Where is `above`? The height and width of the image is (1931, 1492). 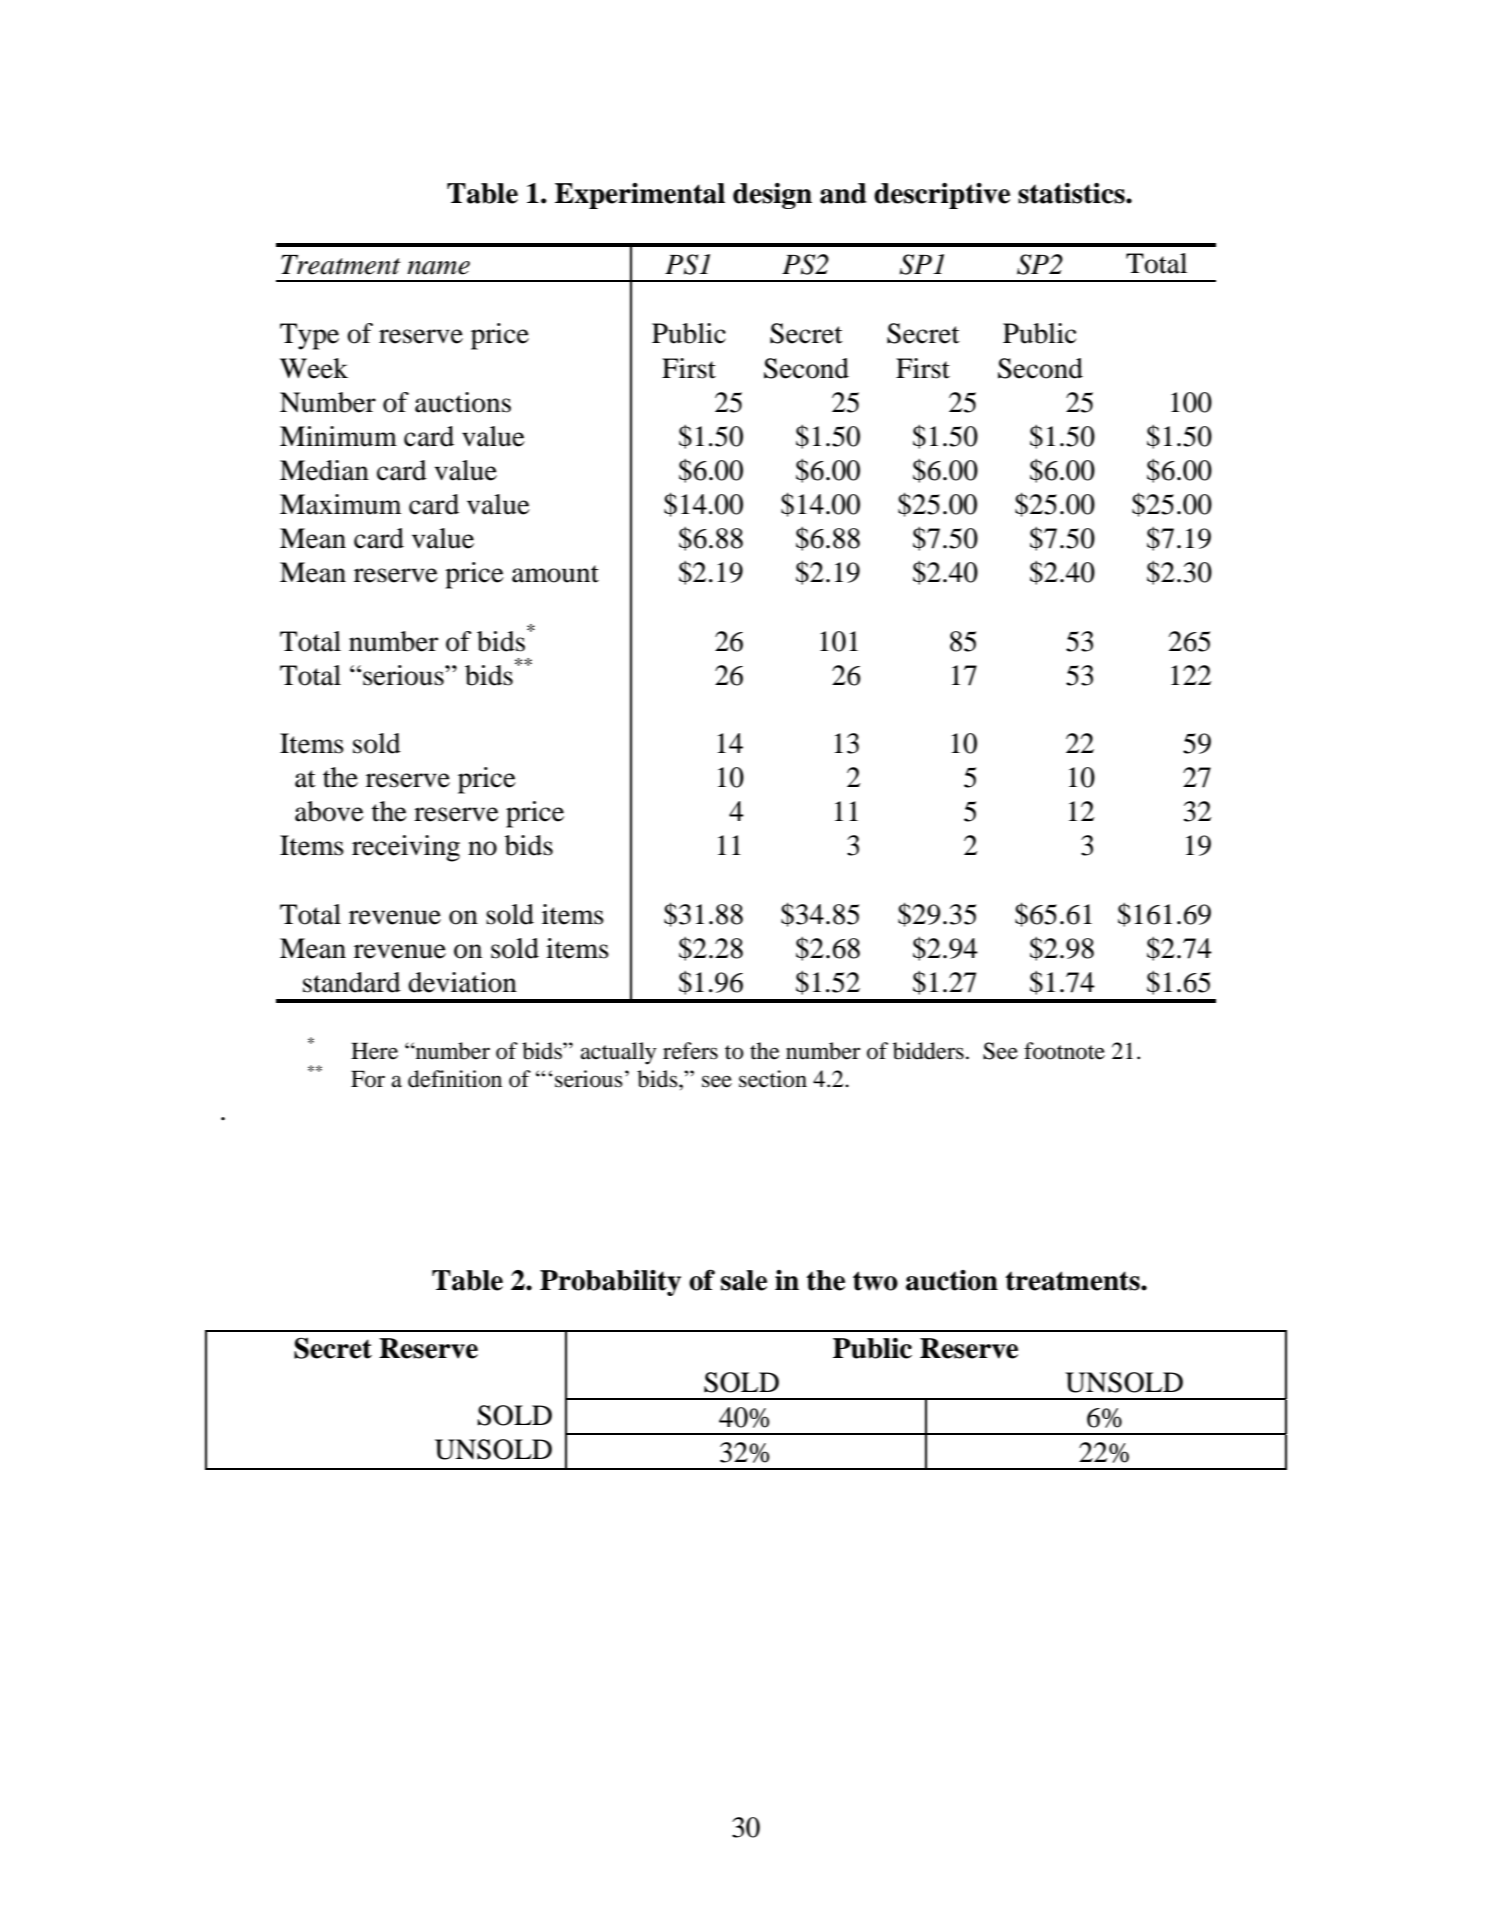 above is located at coordinates (329, 811).
